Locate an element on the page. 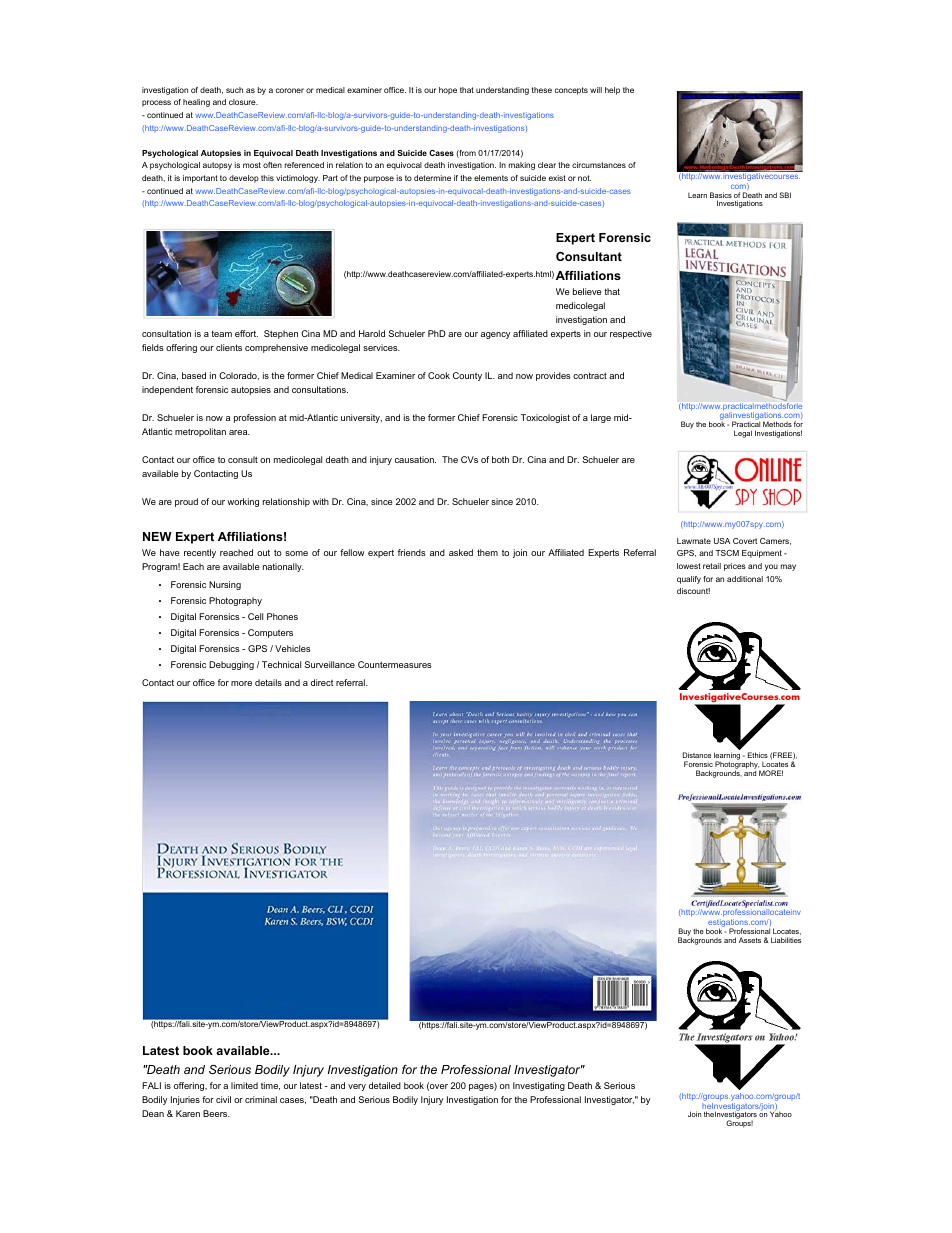 The image size is (952, 1233). asked is located at coordinates (461, 552).
